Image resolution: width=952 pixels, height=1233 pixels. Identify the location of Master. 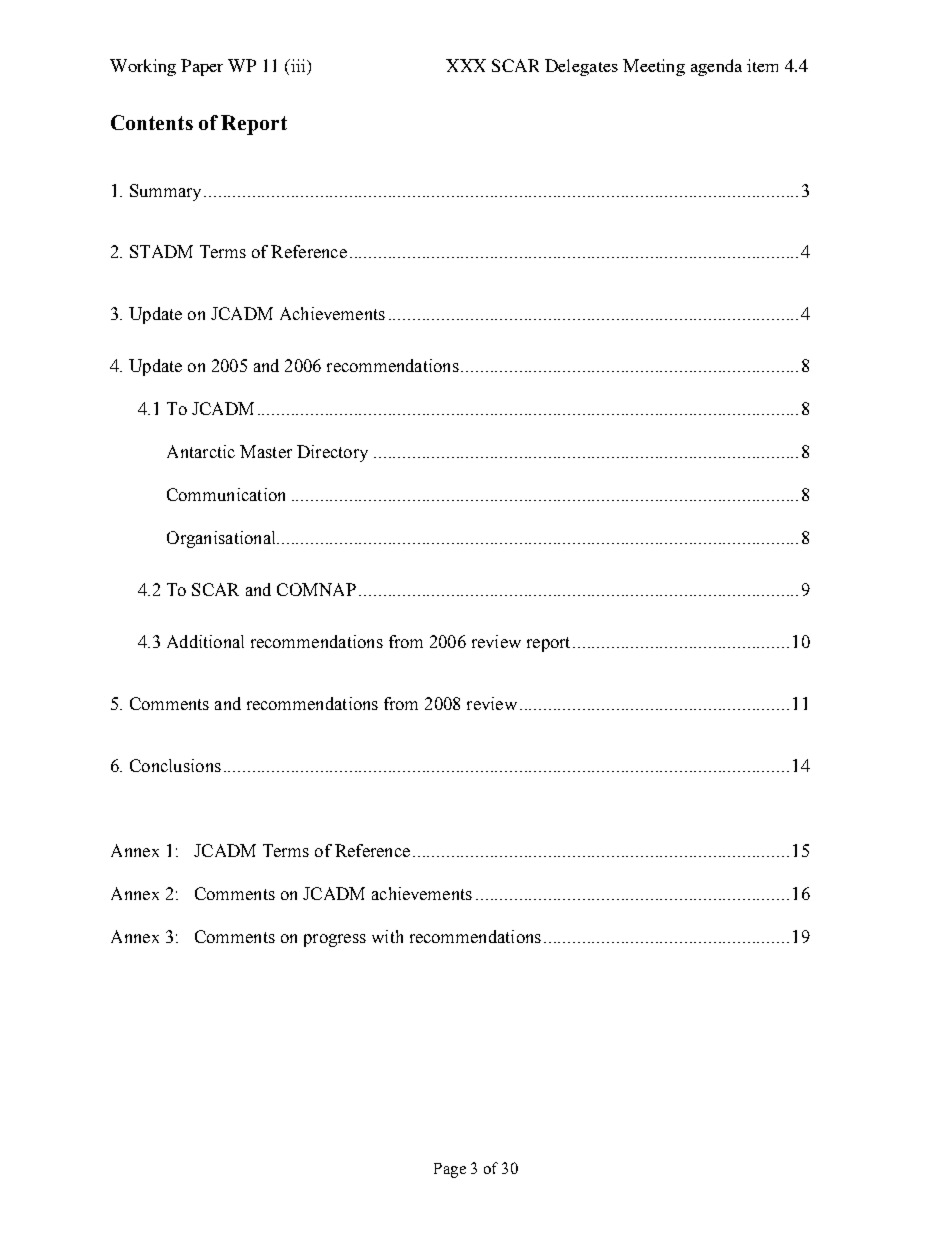
(266, 451).
